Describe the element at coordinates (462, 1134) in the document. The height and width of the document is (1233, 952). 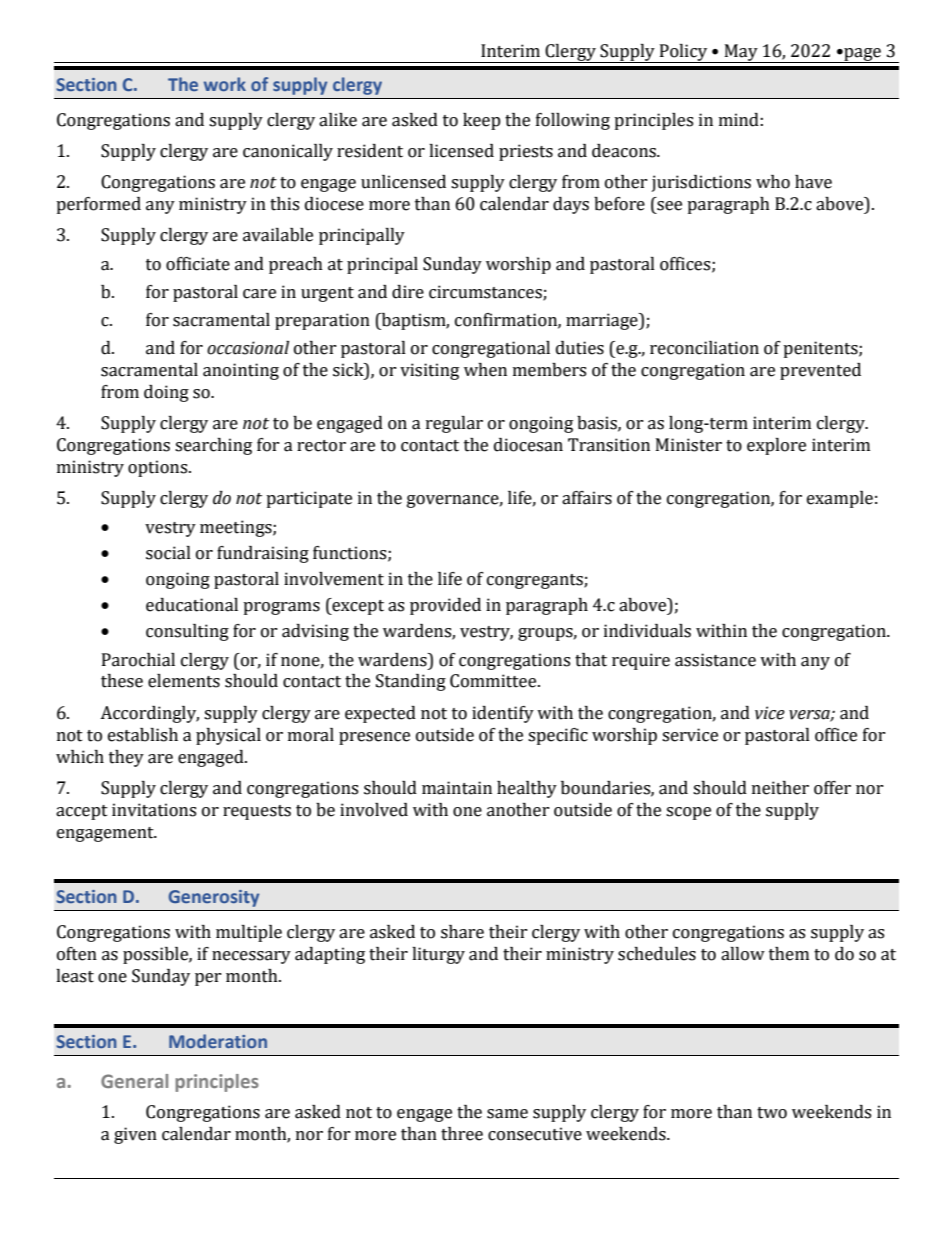
I see `three` at that location.
